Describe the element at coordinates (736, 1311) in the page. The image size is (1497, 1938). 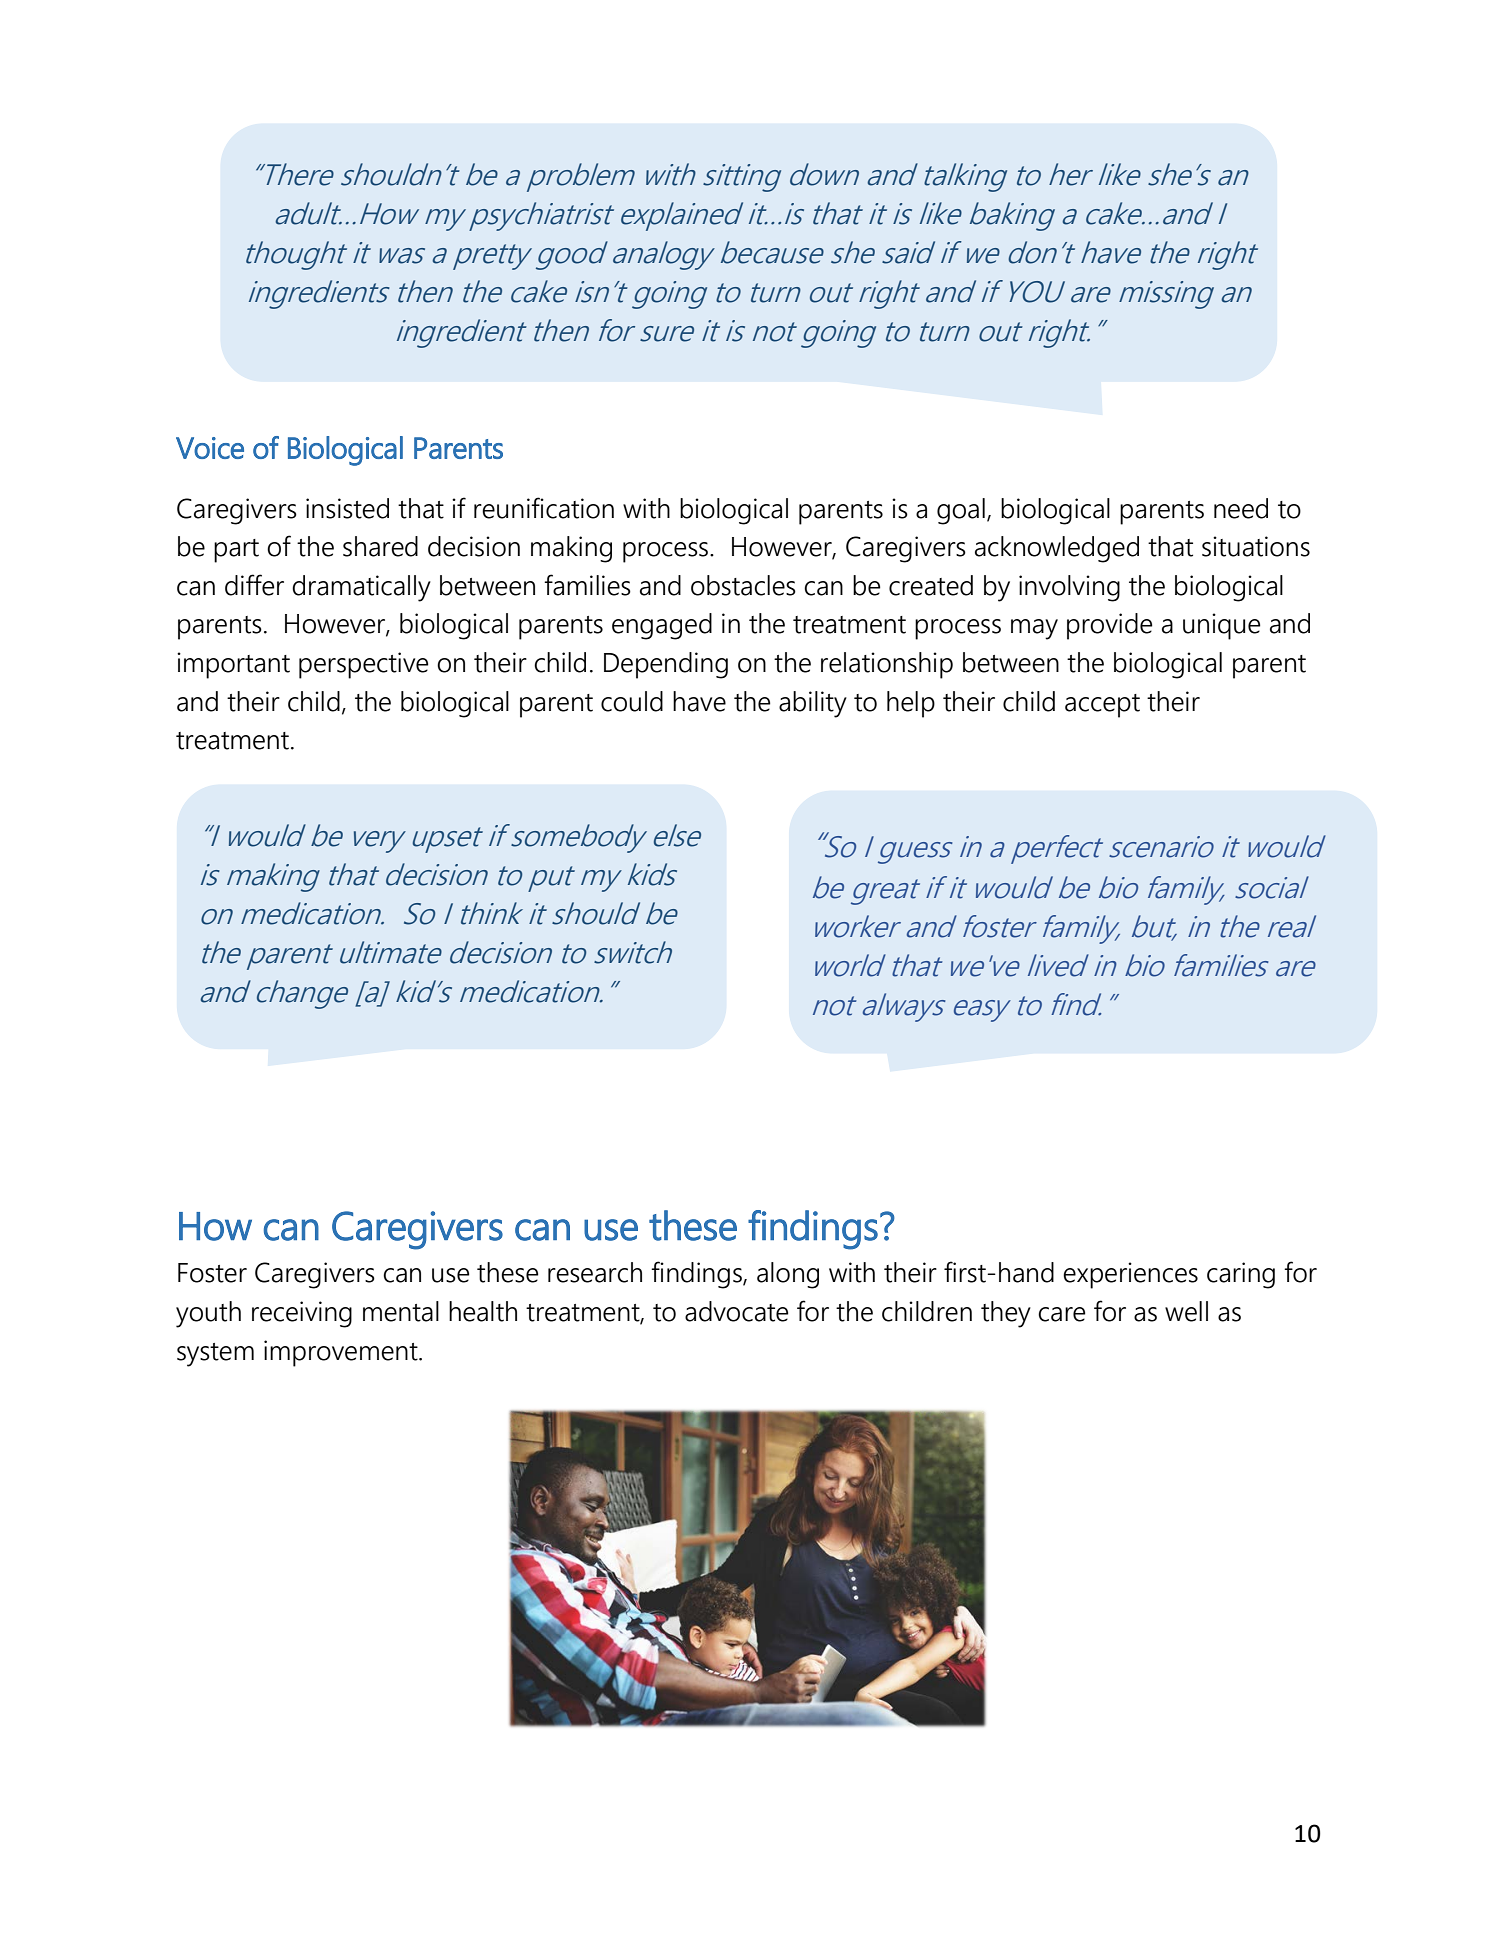
I see `advocate` at that location.
